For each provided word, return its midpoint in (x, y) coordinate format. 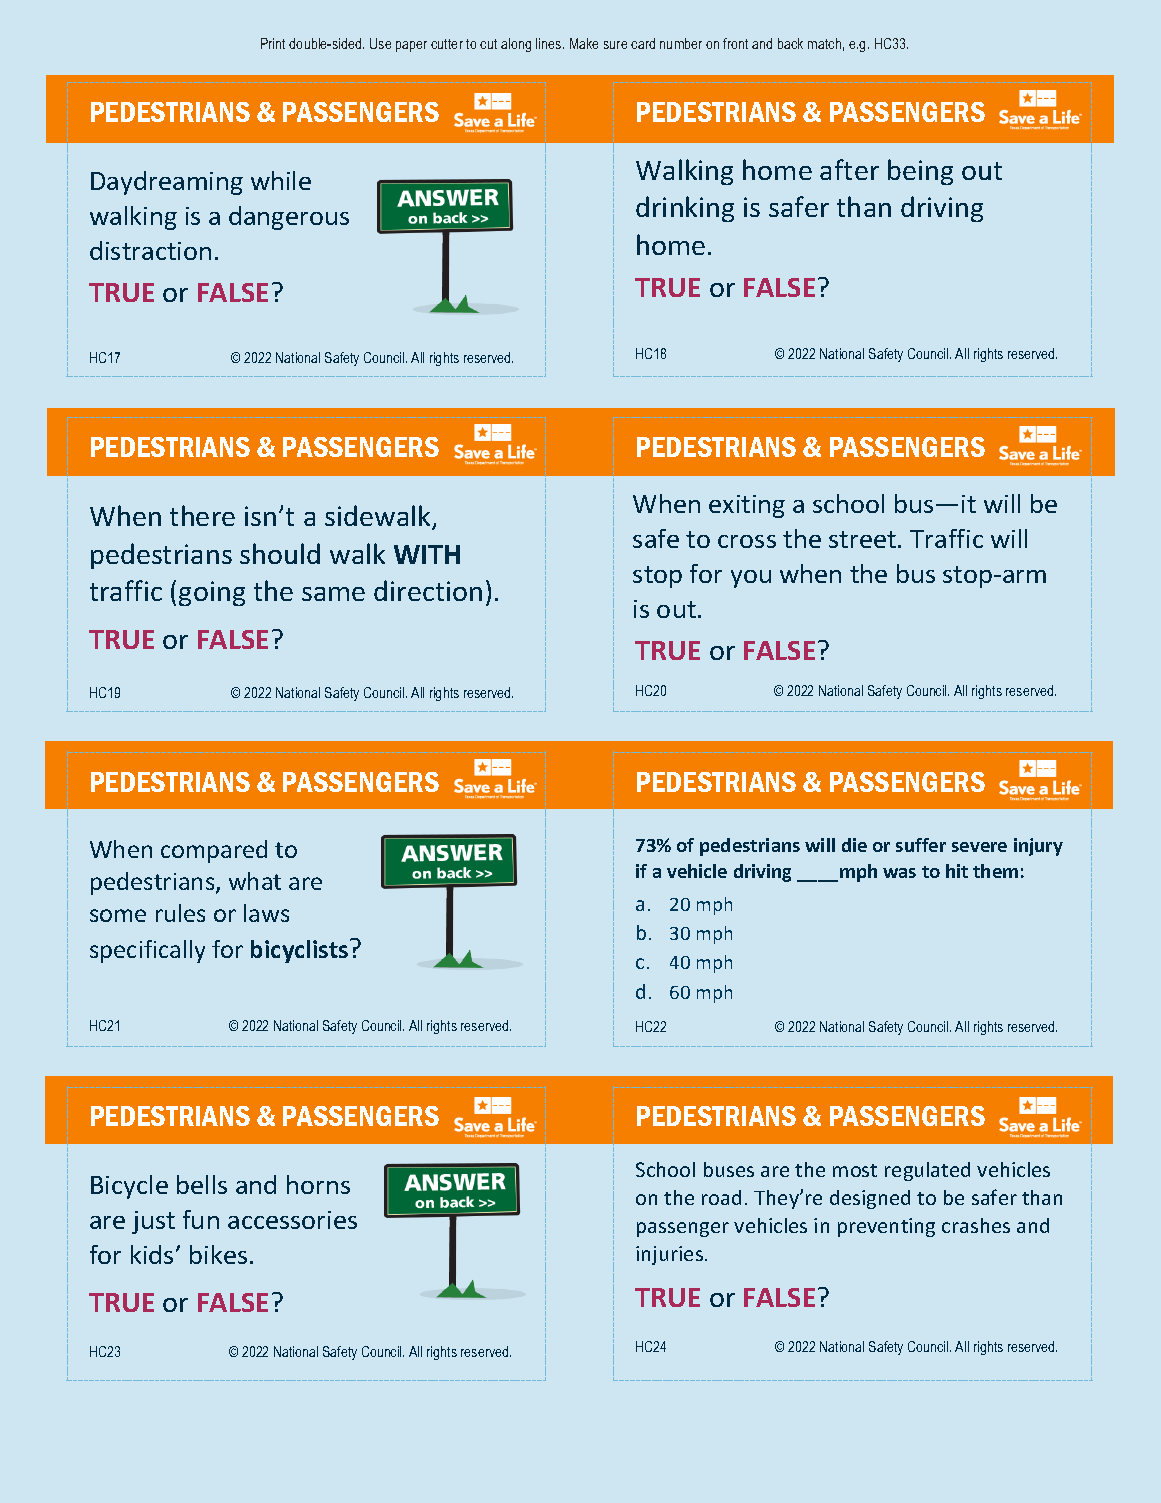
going (212, 593)
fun (201, 1219)
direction (428, 590)
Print (273, 43)
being (920, 172)
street (862, 539)
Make (584, 43)
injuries (669, 1255)
